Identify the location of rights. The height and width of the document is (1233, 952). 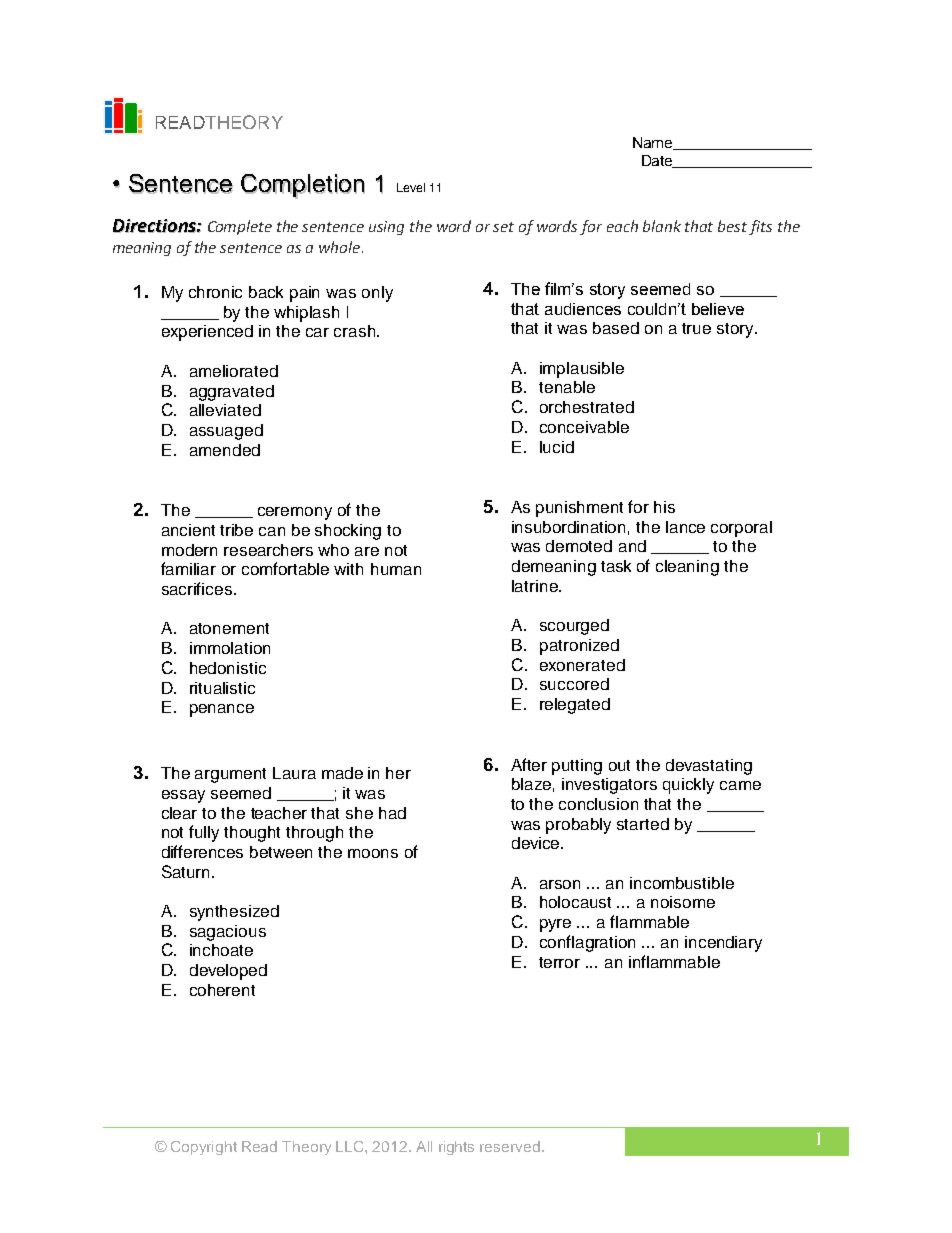
(456, 1148).
